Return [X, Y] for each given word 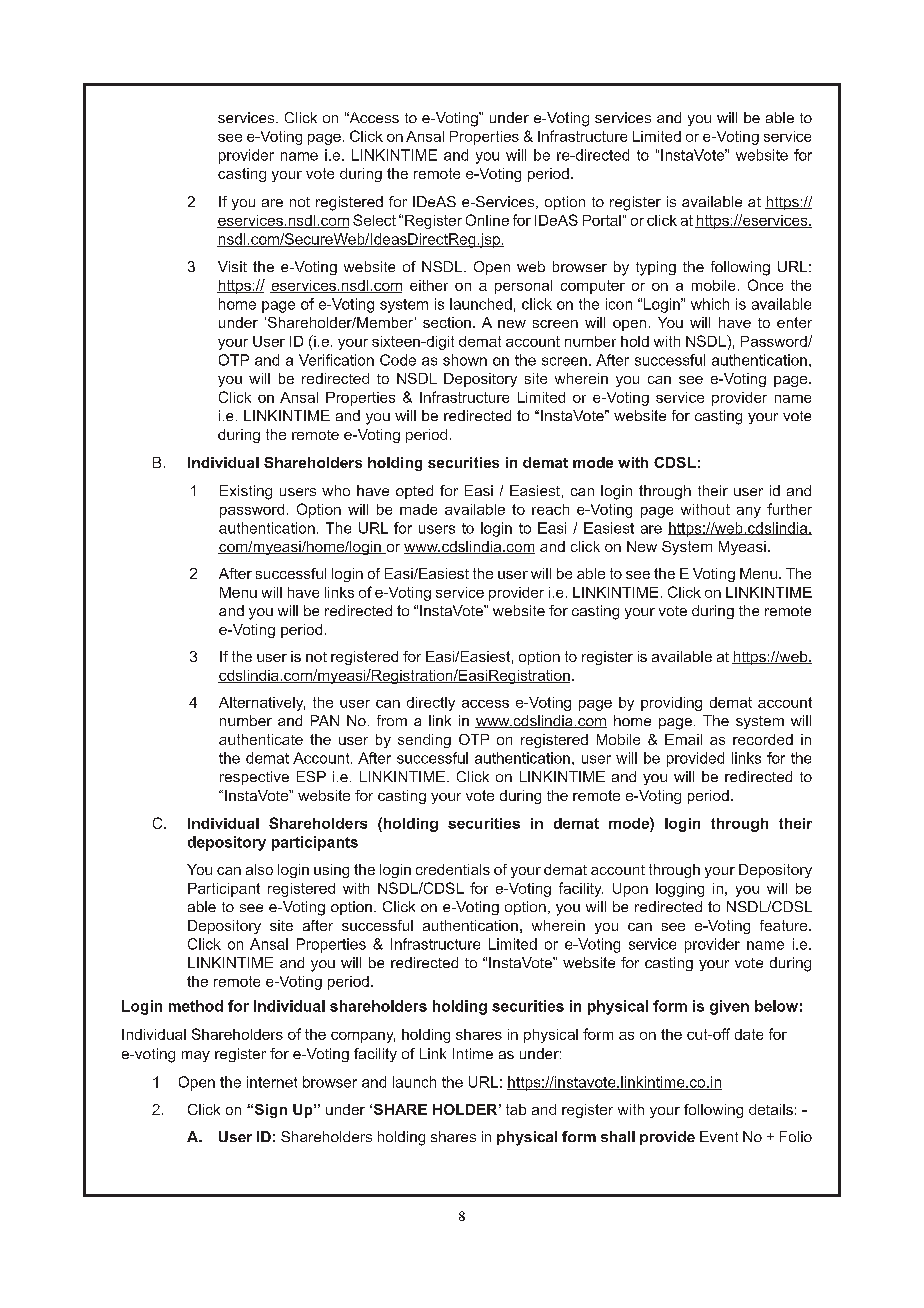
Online [487, 220]
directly [431, 704]
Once [765, 285]
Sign [269, 1111]
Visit [232, 266]
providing [671, 704]
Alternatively [262, 704]
